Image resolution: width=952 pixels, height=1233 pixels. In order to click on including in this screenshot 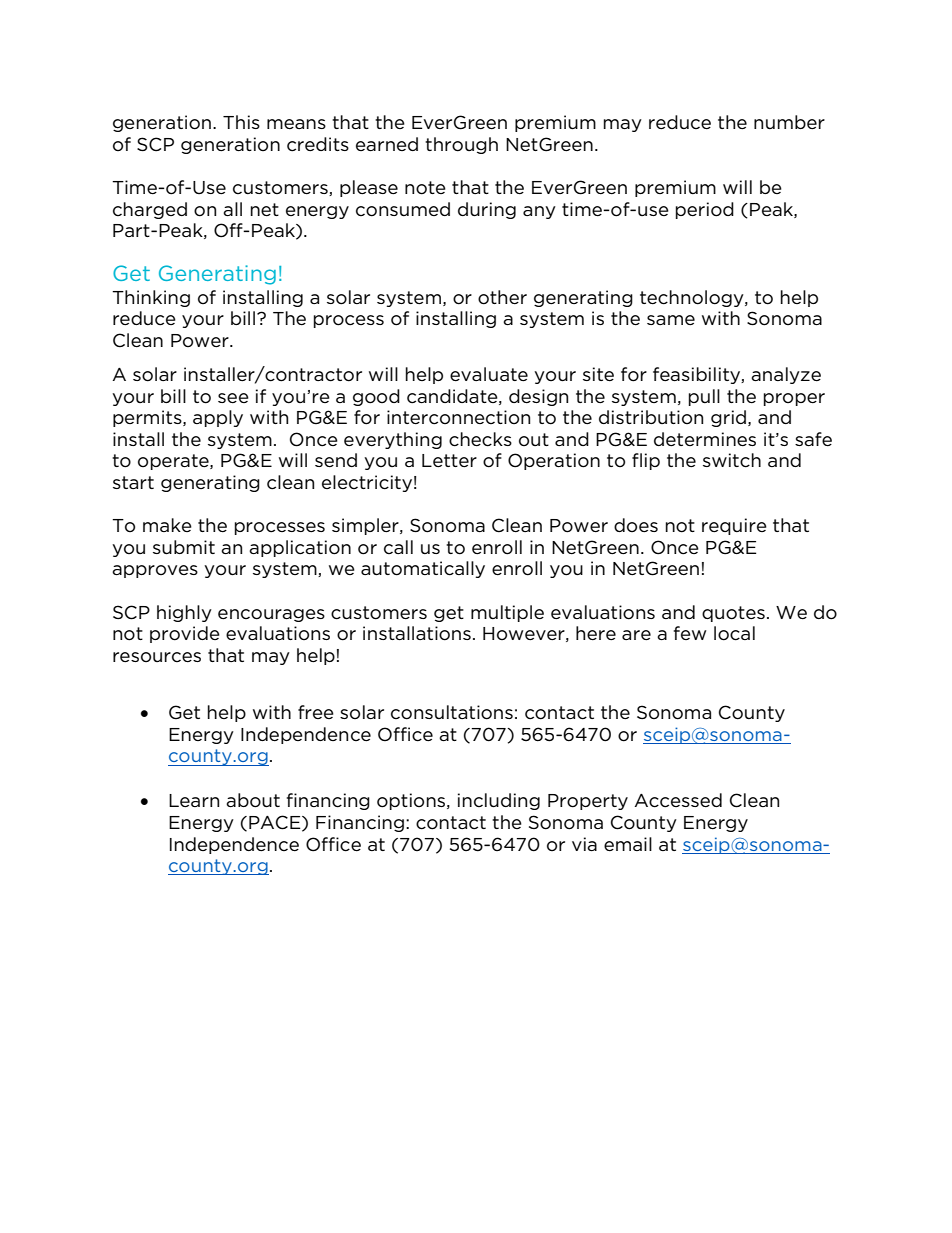, I will do `click(499, 801)`.
